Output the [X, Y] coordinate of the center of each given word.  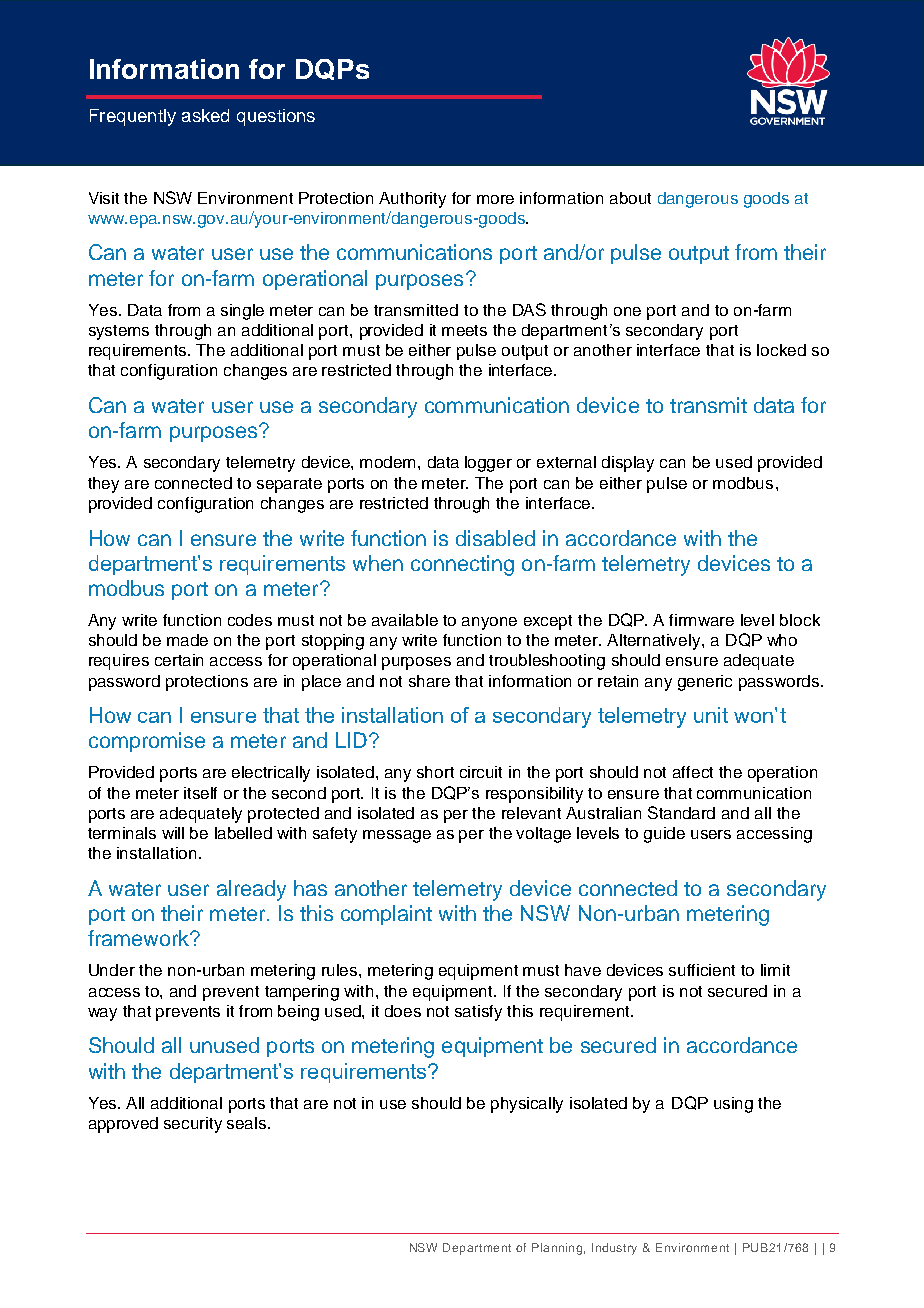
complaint [386, 915]
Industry [614, 1249]
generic [705, 683]
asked [205, 115]
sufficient [702, 970]
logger [488, 464]
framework [139, 938]
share [429, 681]
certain [179, 660]
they [103, 485]
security [193, 1125]
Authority [412, 200]
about [630, 198]
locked [781, 350]
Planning [557, 1249]
